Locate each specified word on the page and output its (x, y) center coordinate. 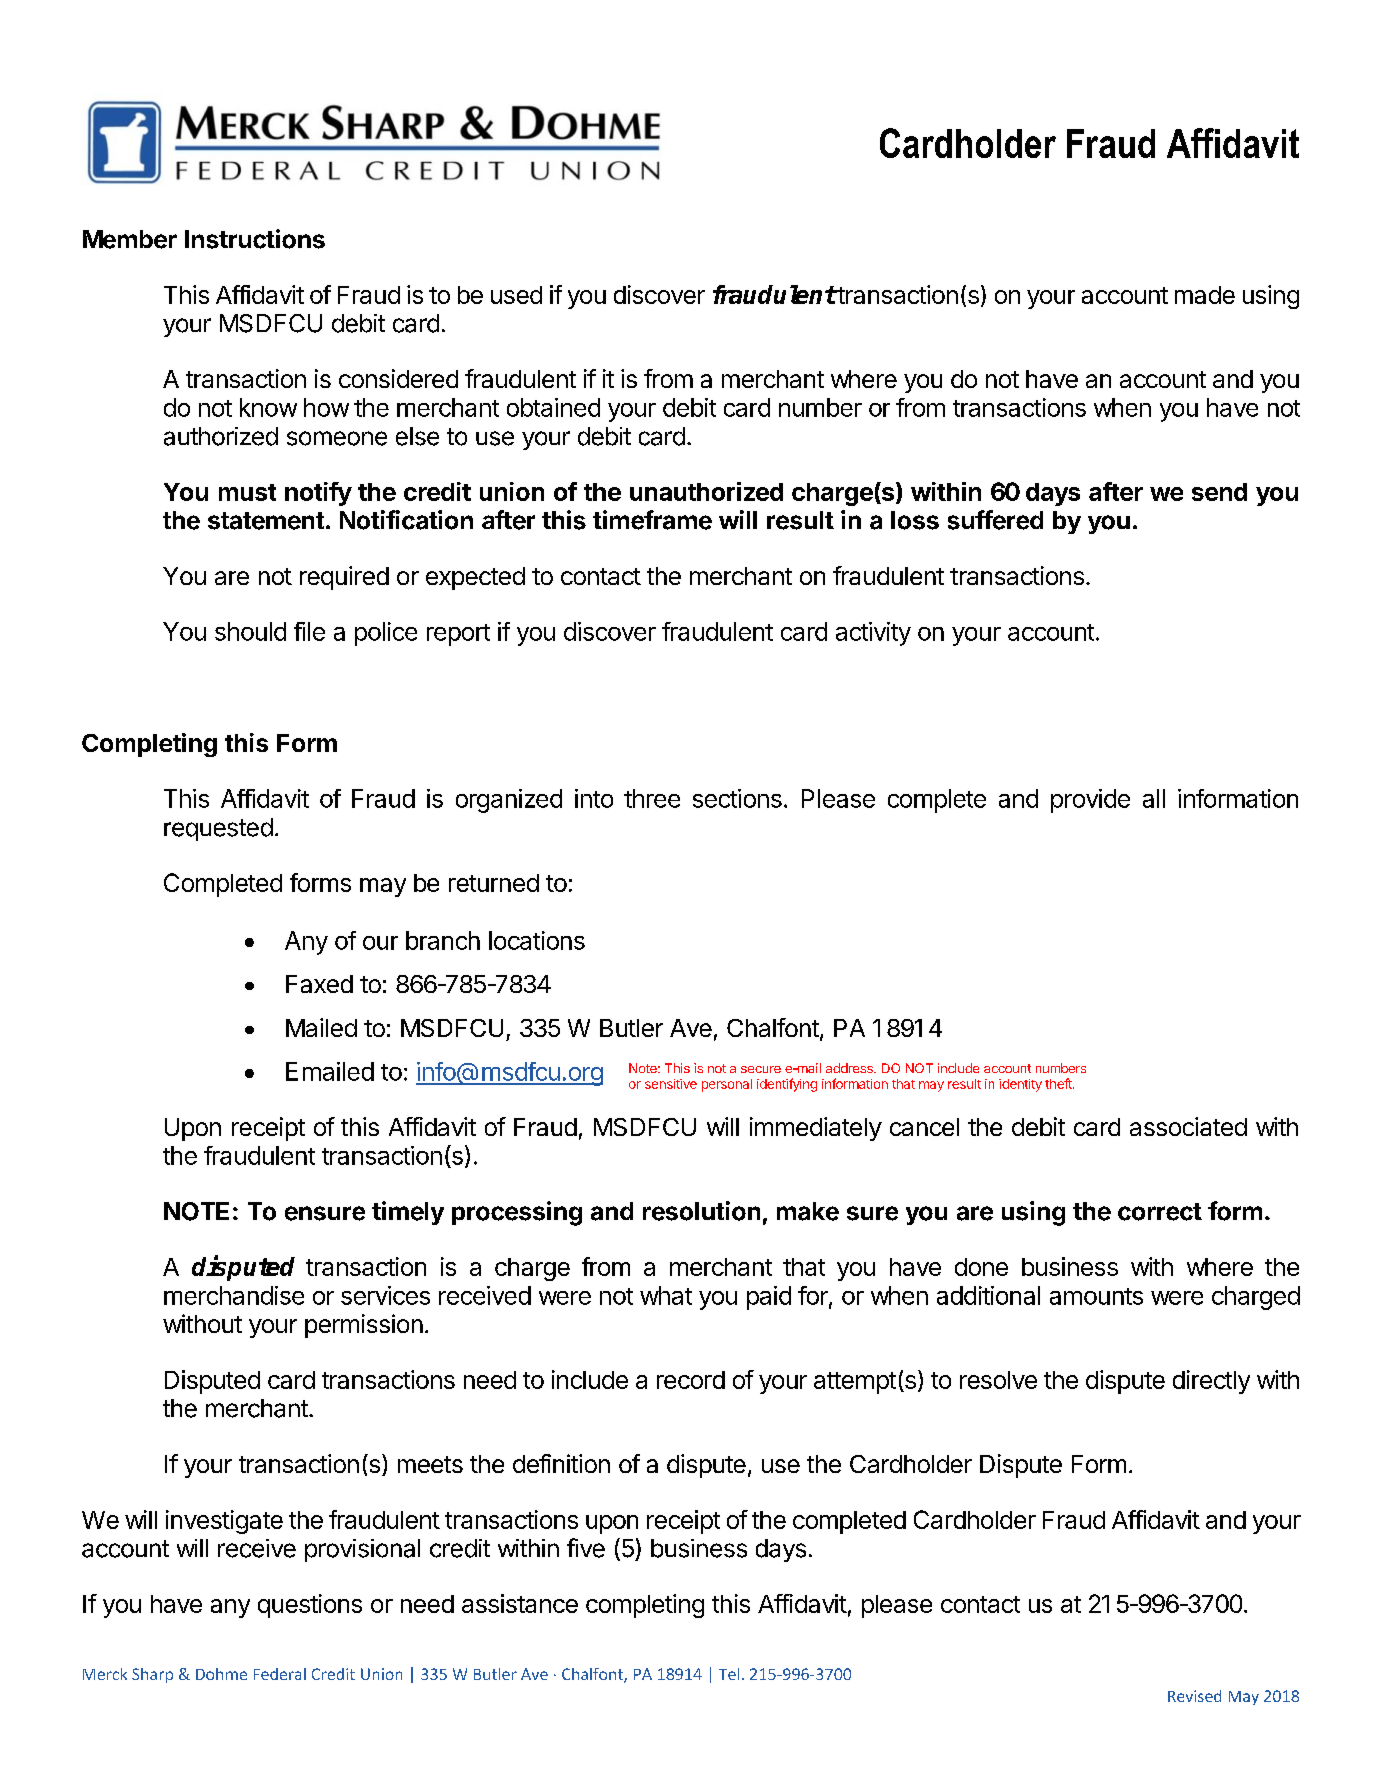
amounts (1096, 1296)
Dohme (221, 1674)
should (250, 631)
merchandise (234, 1295)
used (516, 295)
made (1205, 295)
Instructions (255, 239)
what (666, 1295)
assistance (520, 1603)
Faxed (319, 984)
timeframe (652, 520)
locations (537, 940)
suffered (995, 520)
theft (1059, 1083)
